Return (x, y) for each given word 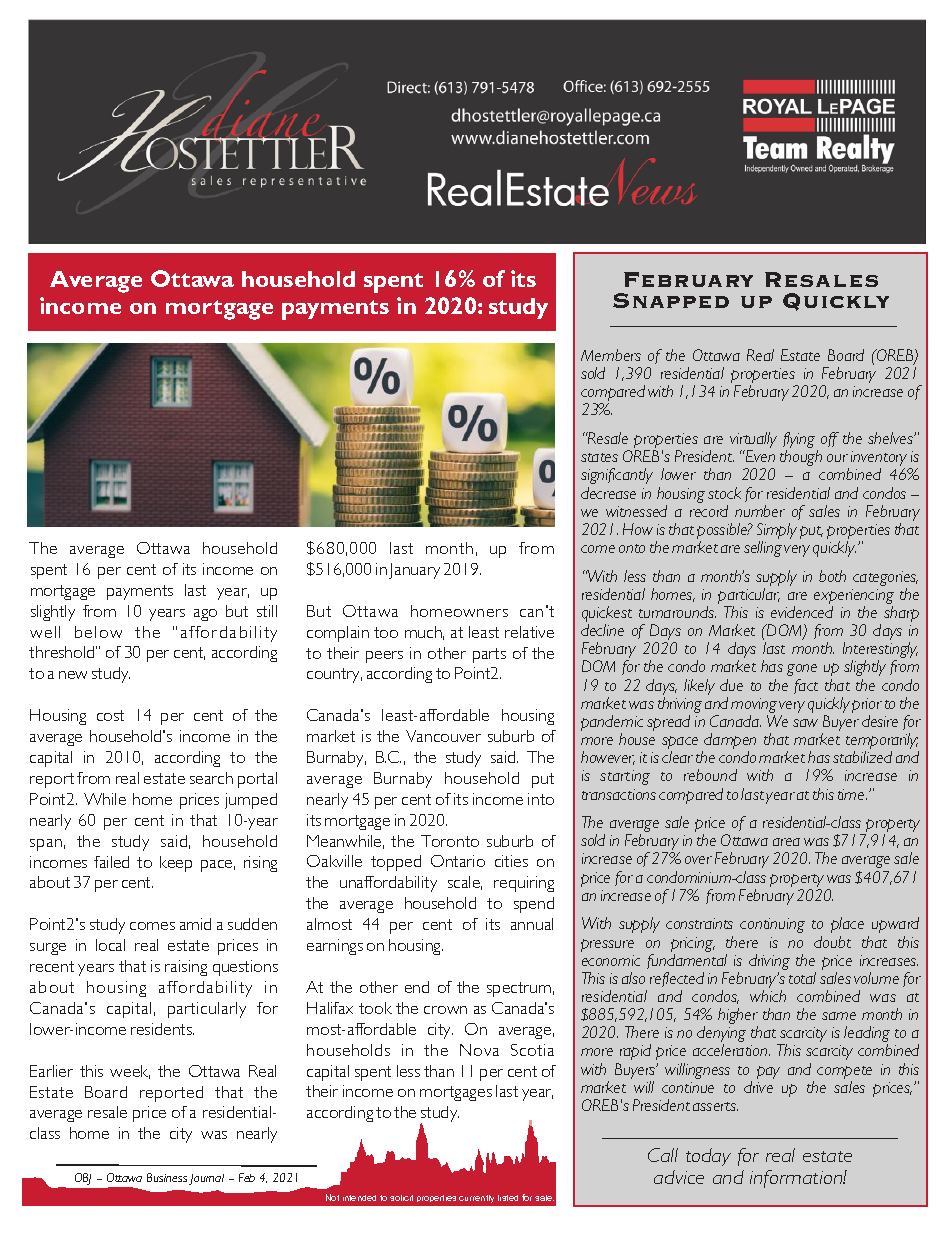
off (830, 439)
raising (186, 968)
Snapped (671, 300)
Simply (777, 532)
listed (508, 1198)
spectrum (519, 989)
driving (769, 963)
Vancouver (443, 736)
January (414, 571)
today (708, 1157)
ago (205, 615)
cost (110, 715)
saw (805, 723)
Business (167, 1177)
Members (611, 355)
